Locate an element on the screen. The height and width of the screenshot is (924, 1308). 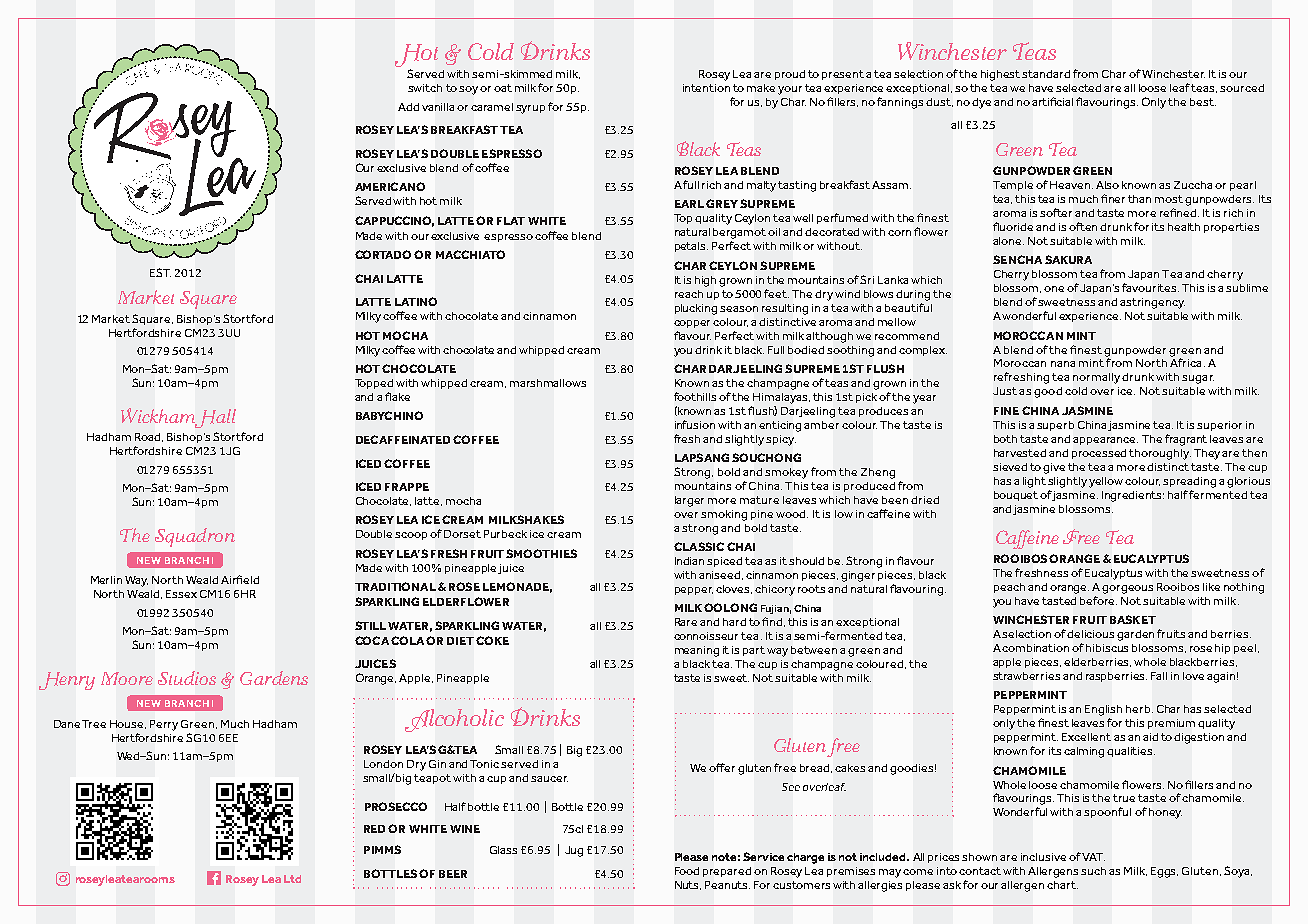
artificial is located at coordinates (1052, 101).
